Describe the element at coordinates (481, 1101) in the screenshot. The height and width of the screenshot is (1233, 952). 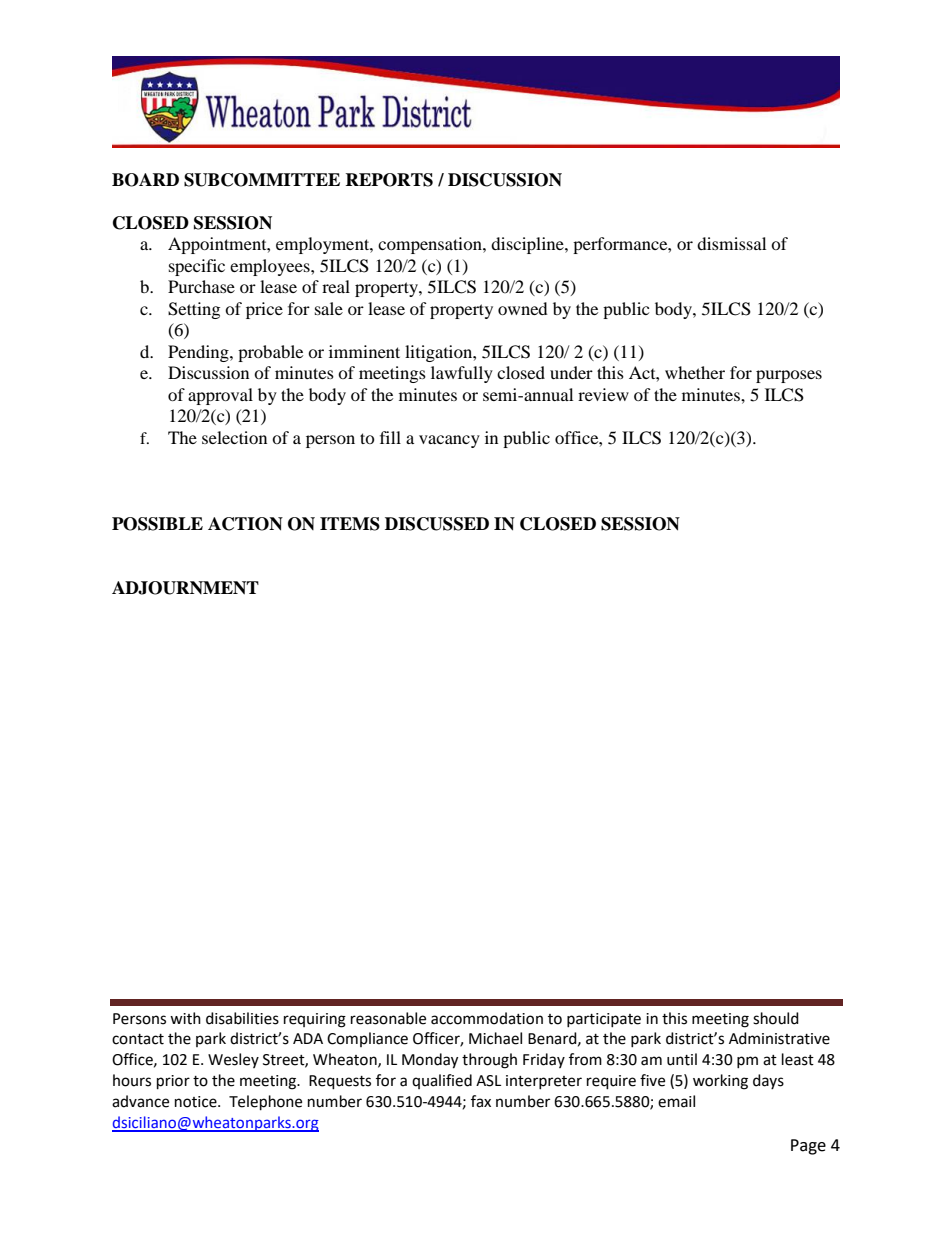
I see `fax` at that location.
